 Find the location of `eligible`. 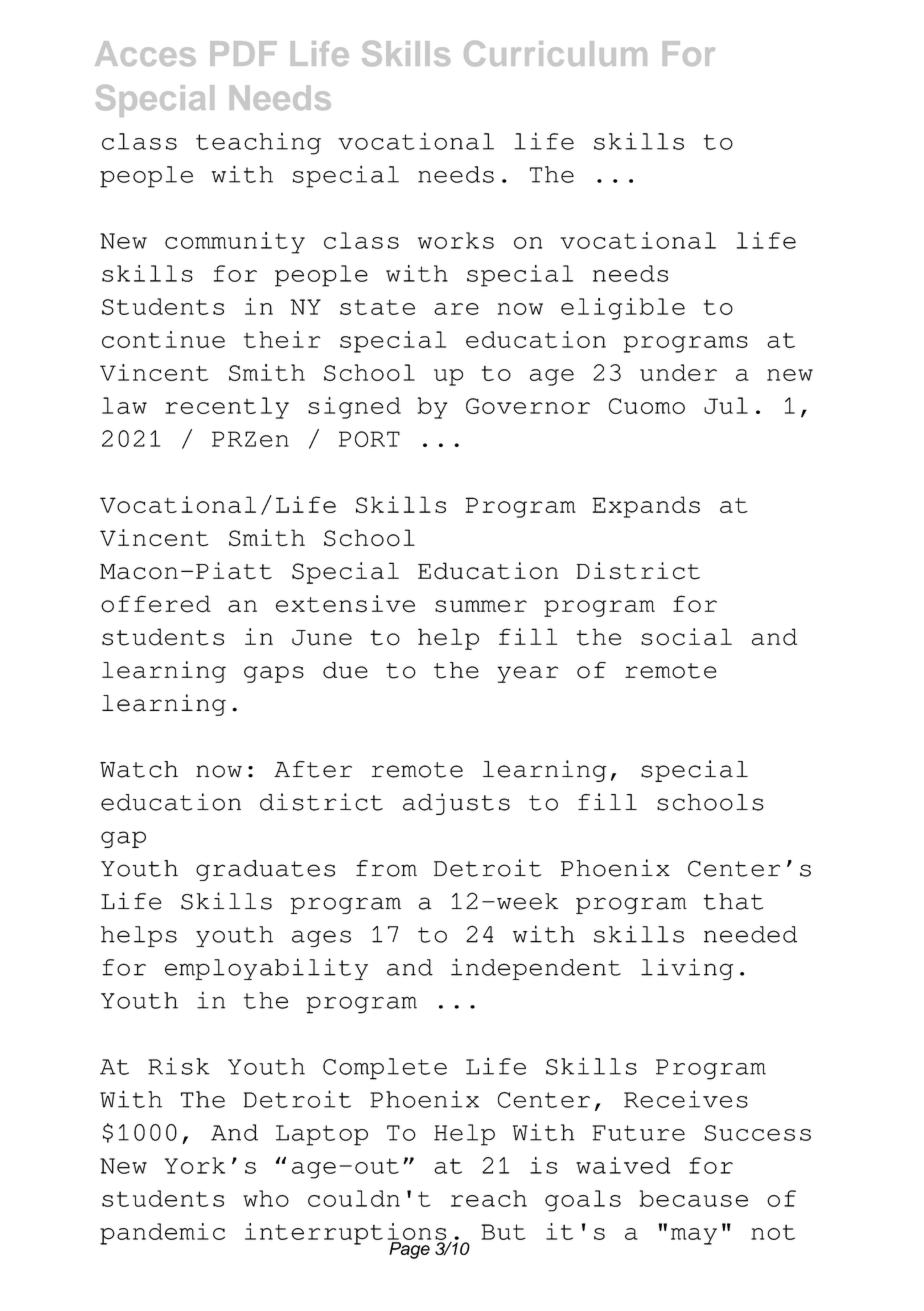

eligible is located at coordinates (623, 309).
